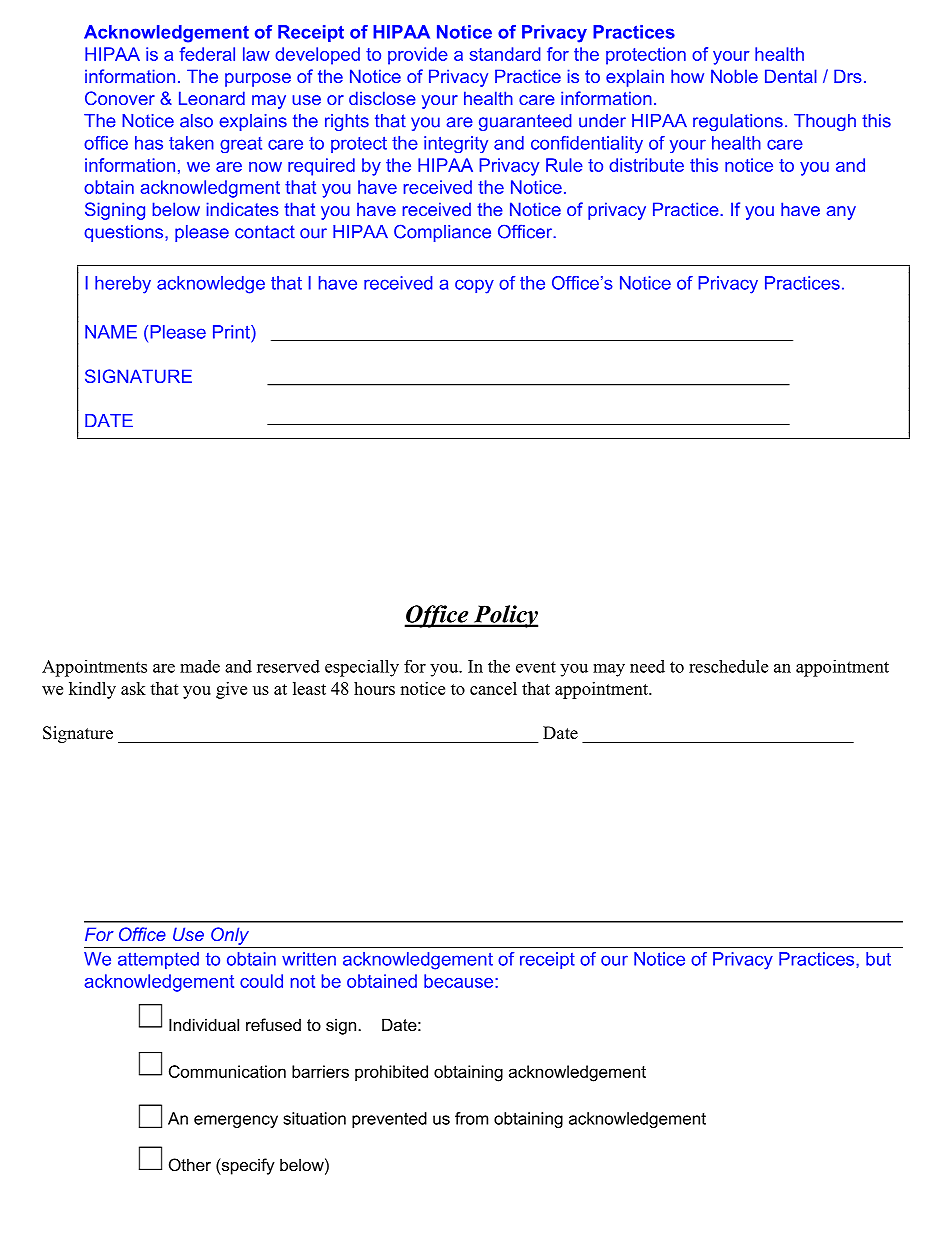 The height and width of the screenshot is (1233, 952). I want to click on Leonard, so click(212, 98).
